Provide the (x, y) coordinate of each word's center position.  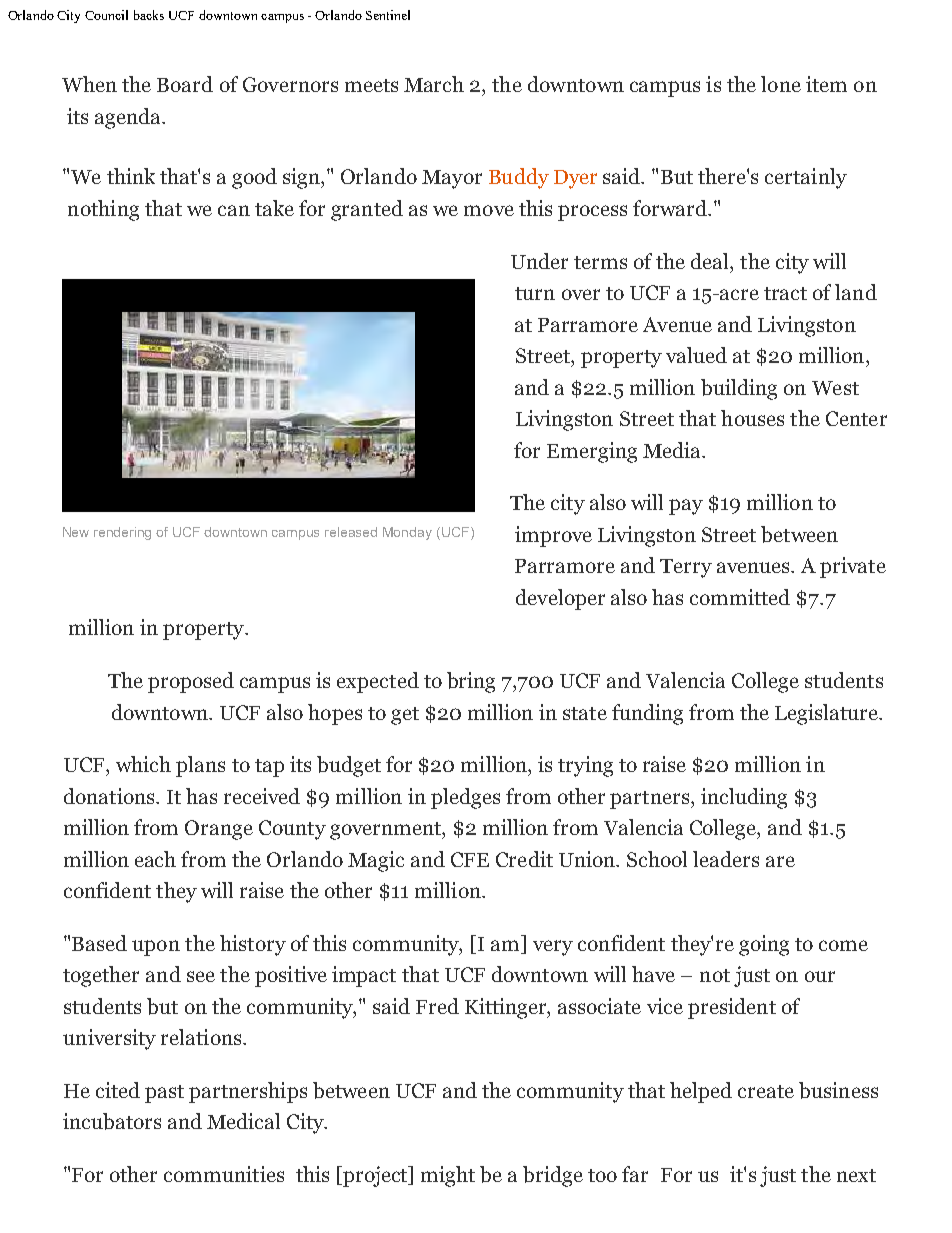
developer (560, 599)
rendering (122, 533)
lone (781, 84)
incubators (112, 1121)
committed (740, 597)
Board (185, 84)
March (434, 84)
